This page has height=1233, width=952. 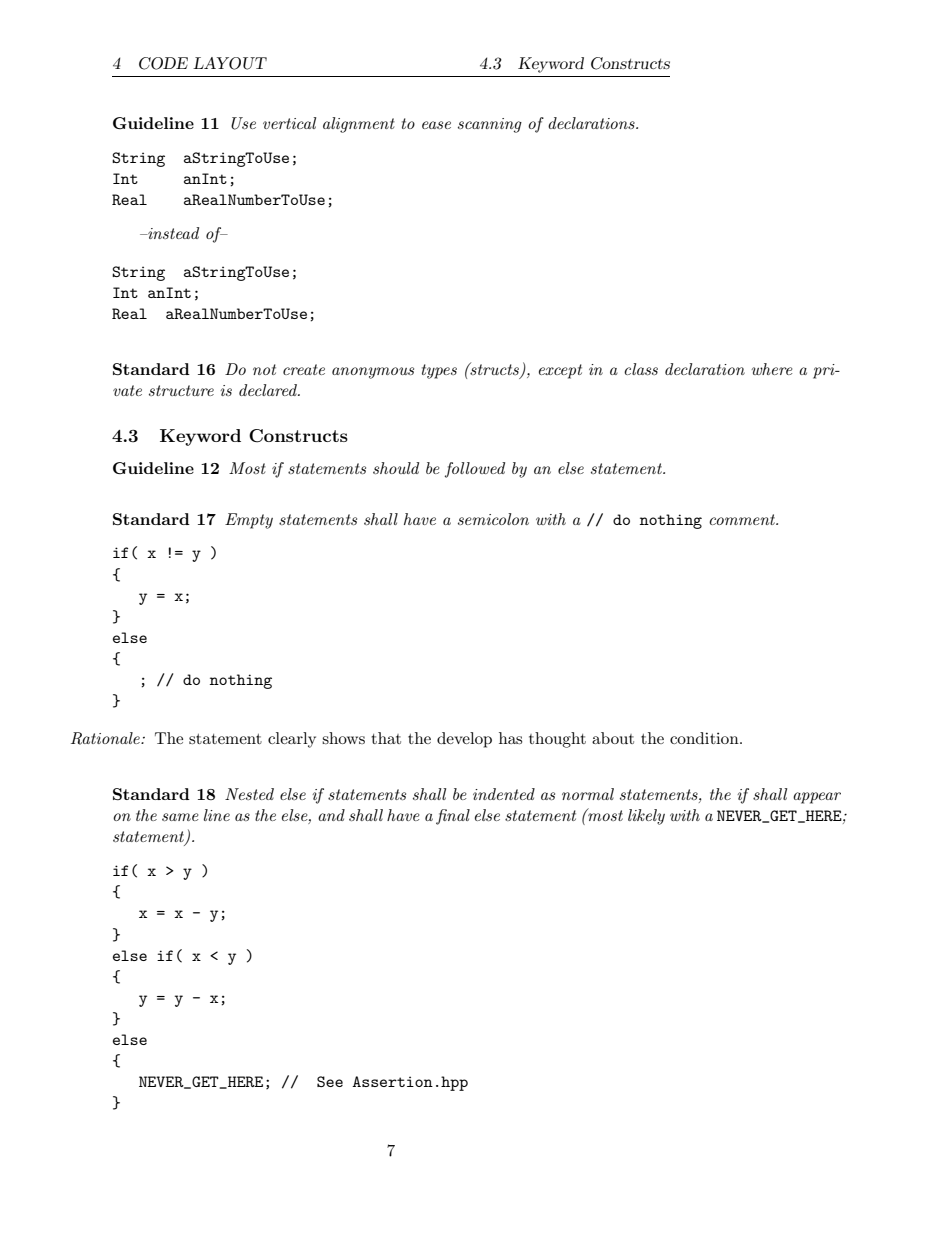 What do you see at coordinates (646, 817) in the page?
I see `likely` at bounding box center [646, 817].
